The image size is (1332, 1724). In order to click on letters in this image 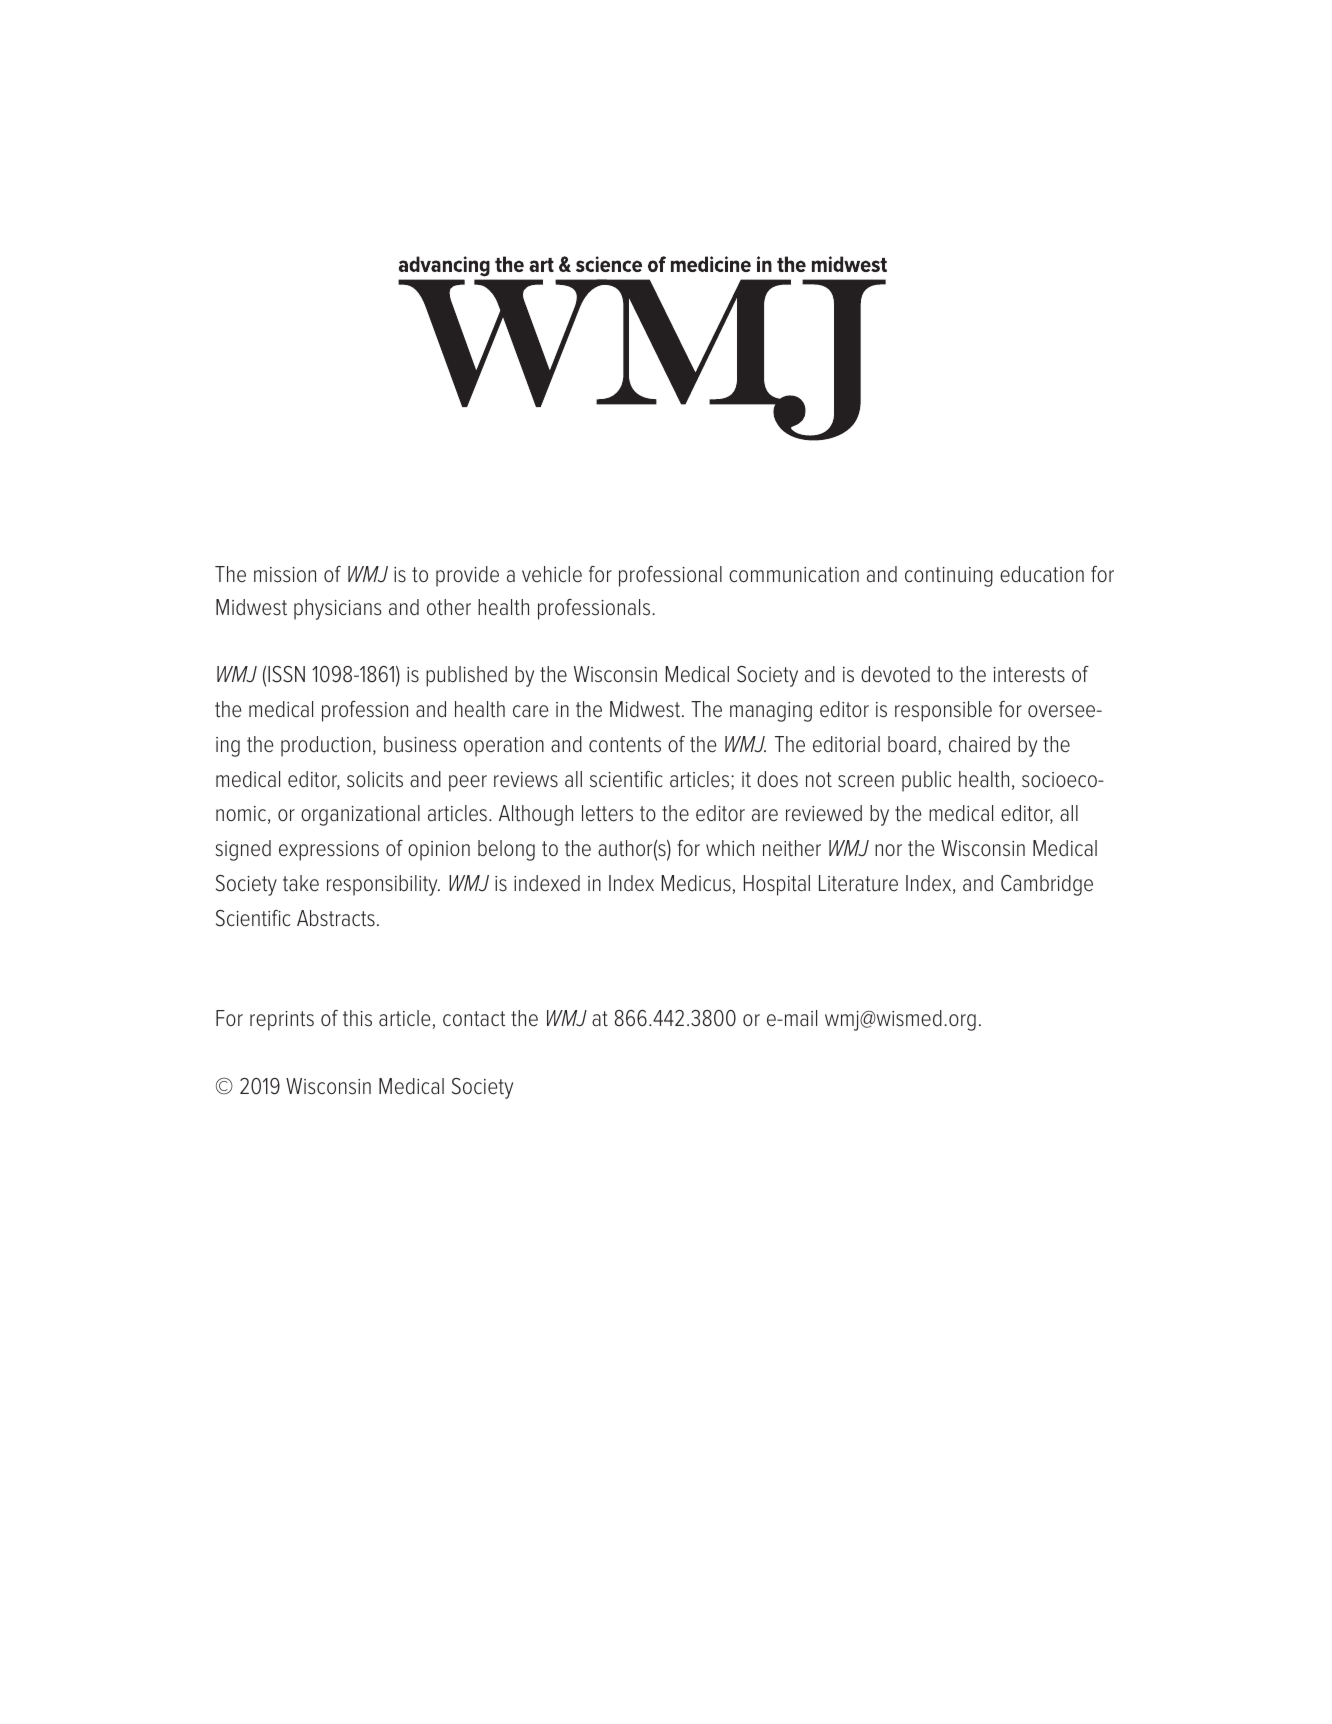, I will do `click(607, 813)`.
